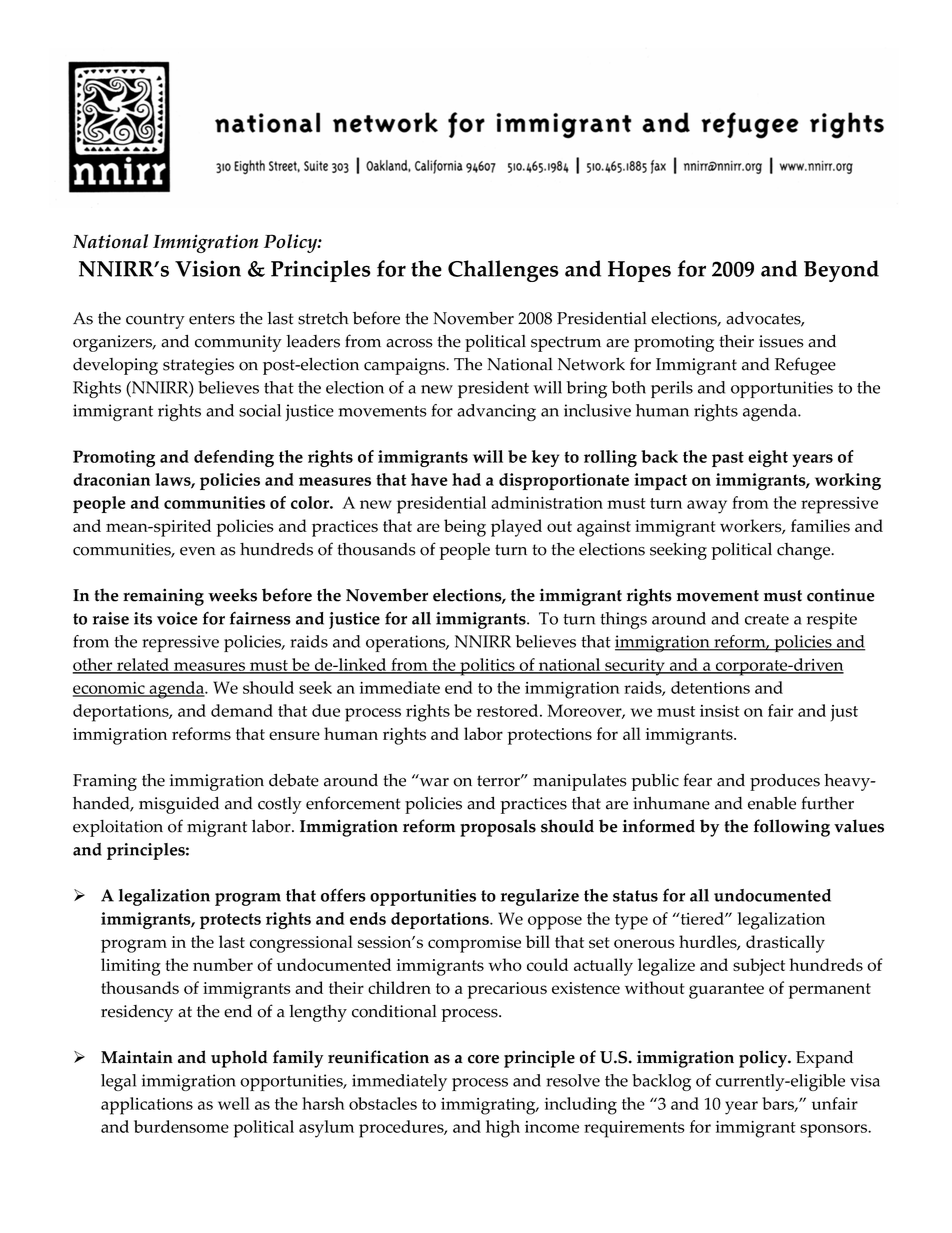  I want to click on had, so click(466, 479).
